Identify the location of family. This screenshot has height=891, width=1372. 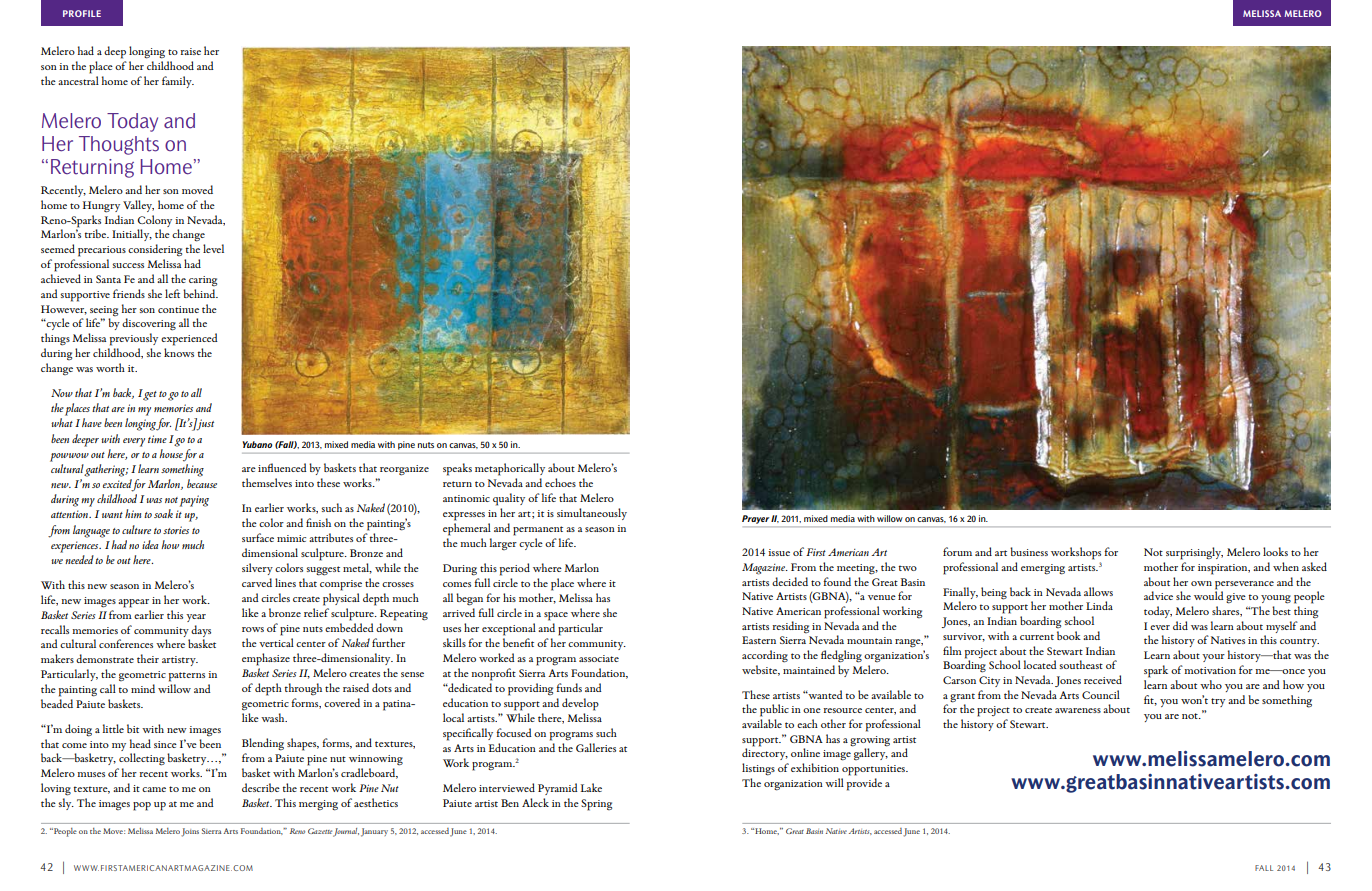
(178, 82).
